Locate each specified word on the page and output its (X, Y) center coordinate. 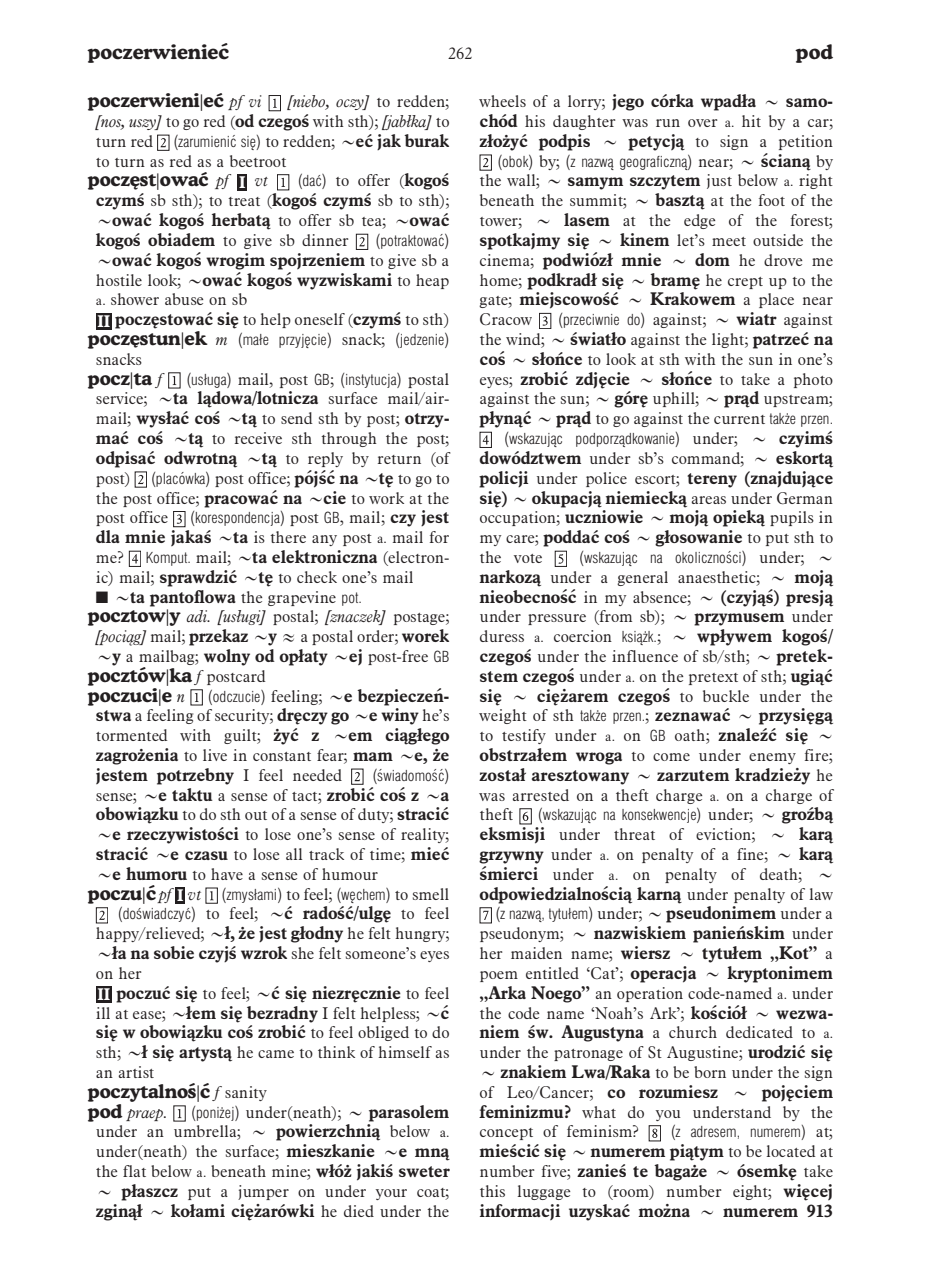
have (227, 874)
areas (708, 500)
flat (134, 1171)
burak (426, 140)
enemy (772, 758)
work (386, 498)
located (791, 1151)
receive (258, 438)
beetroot (258, 161)
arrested (540, 795)
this (492, 1191)
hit (751, 121)
